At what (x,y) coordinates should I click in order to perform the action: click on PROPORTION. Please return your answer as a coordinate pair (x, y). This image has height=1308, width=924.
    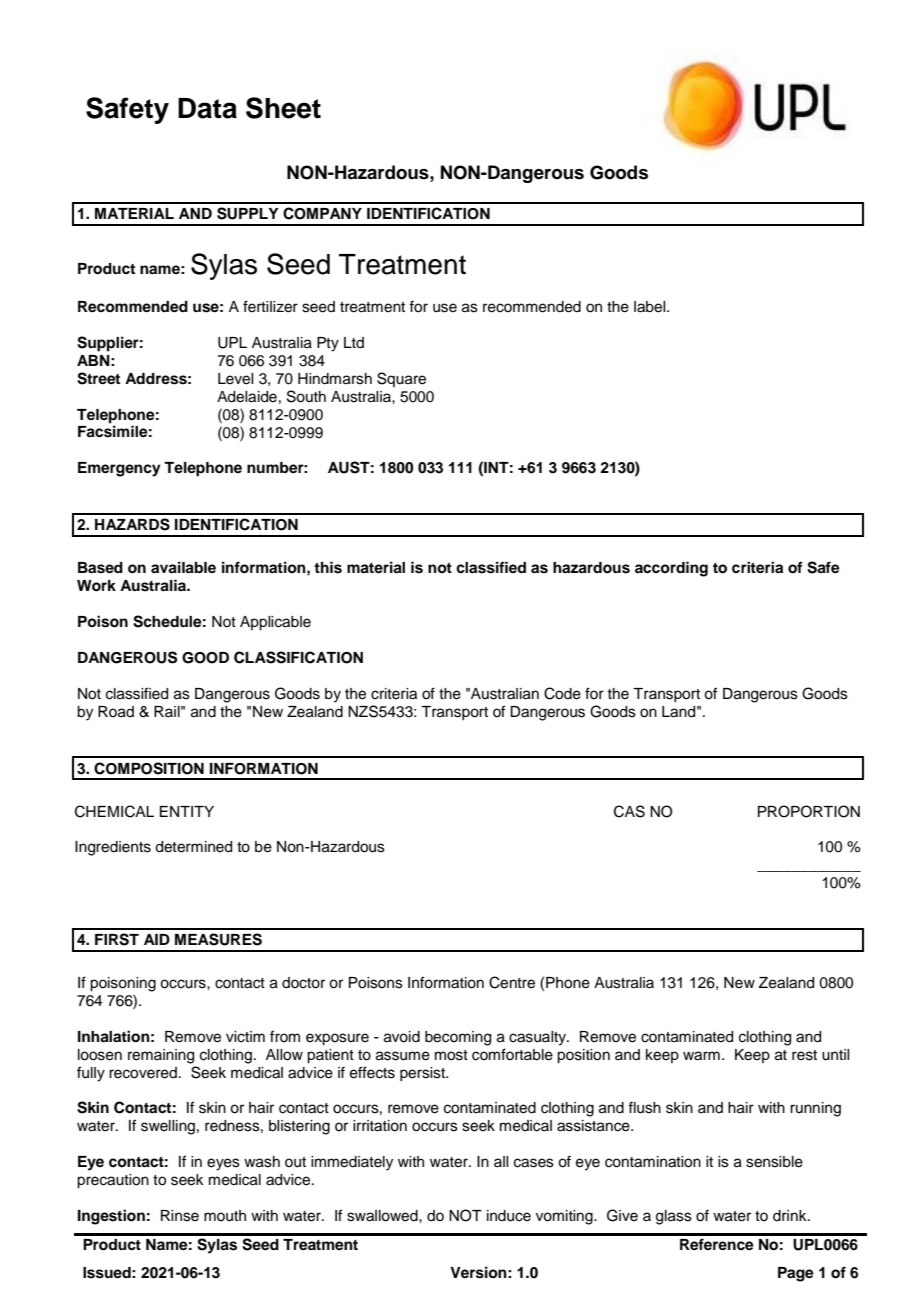
    Looking at the image, I should click on (809, 811).
